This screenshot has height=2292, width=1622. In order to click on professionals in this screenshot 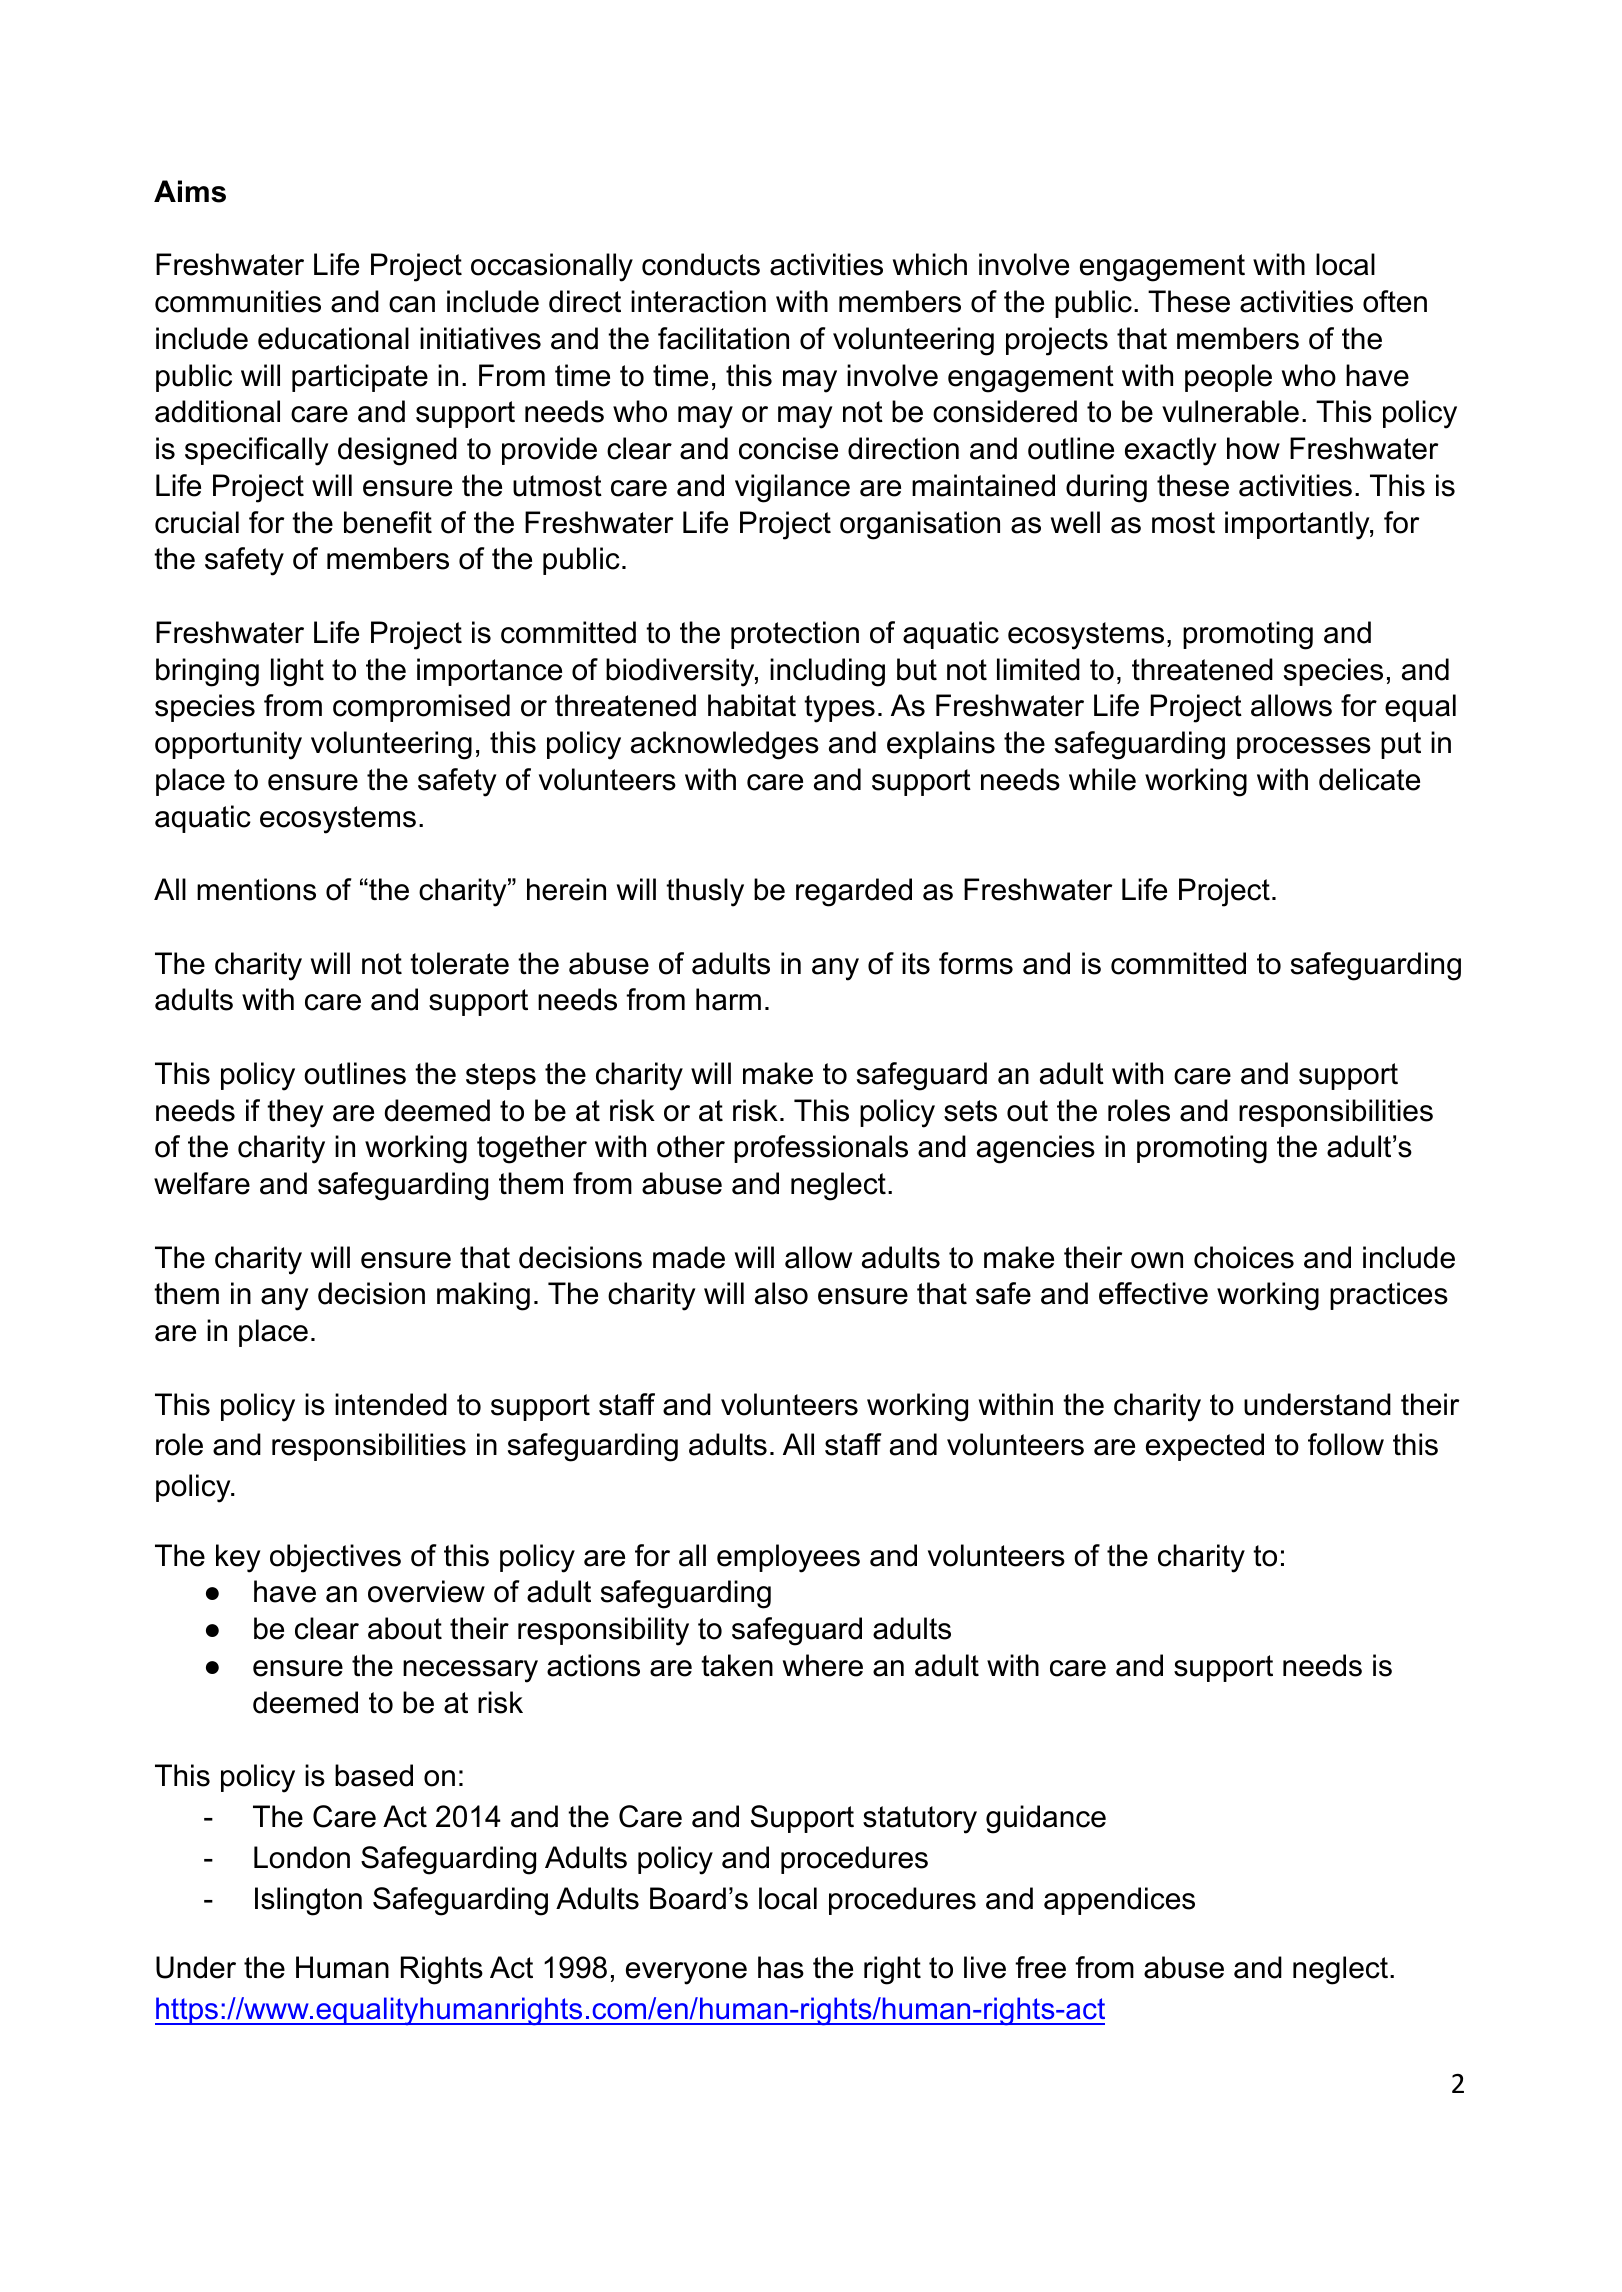, I will do `click(821, 1149)`.
